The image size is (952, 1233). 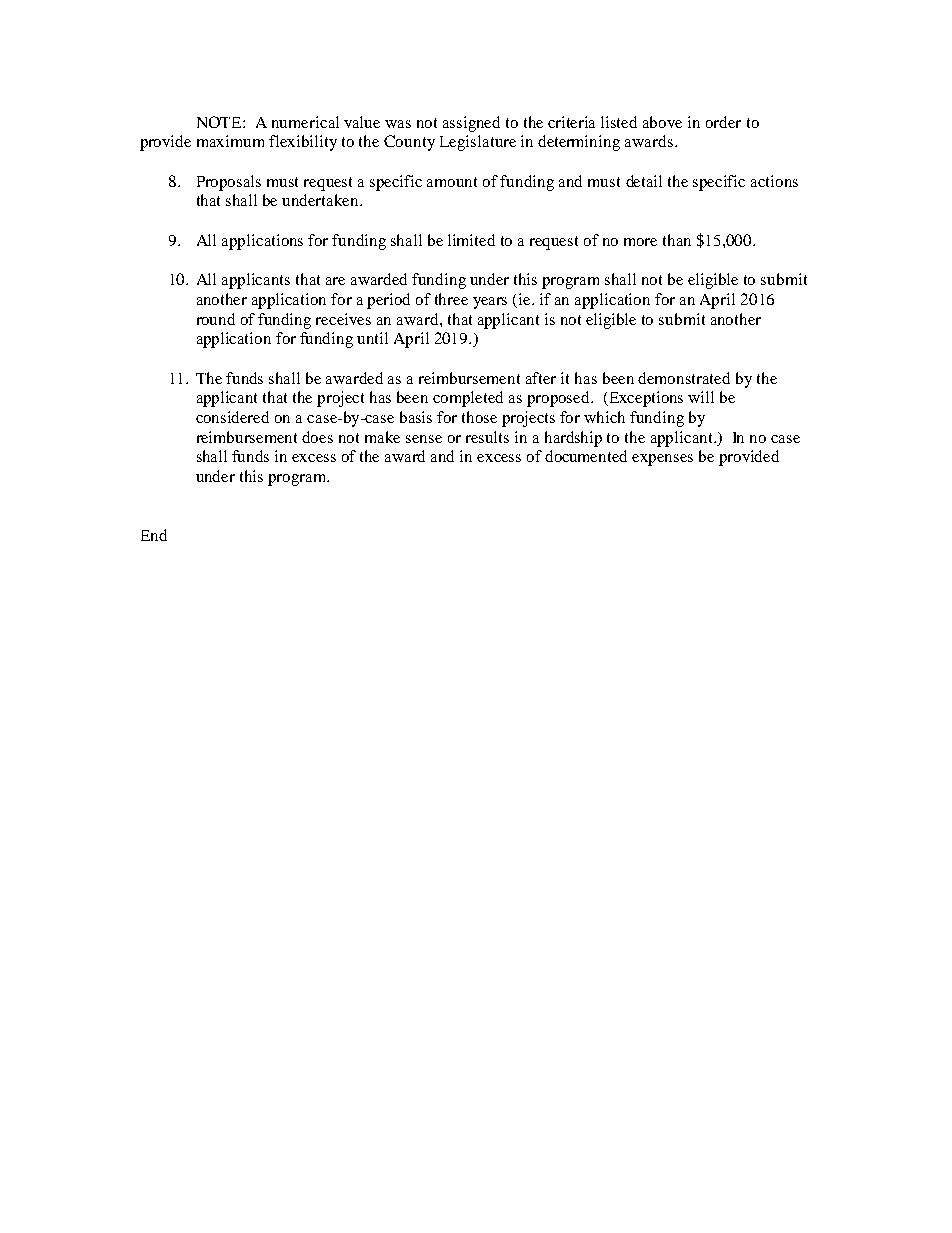 I want to click on maximum, so click(x=230, y=141).
